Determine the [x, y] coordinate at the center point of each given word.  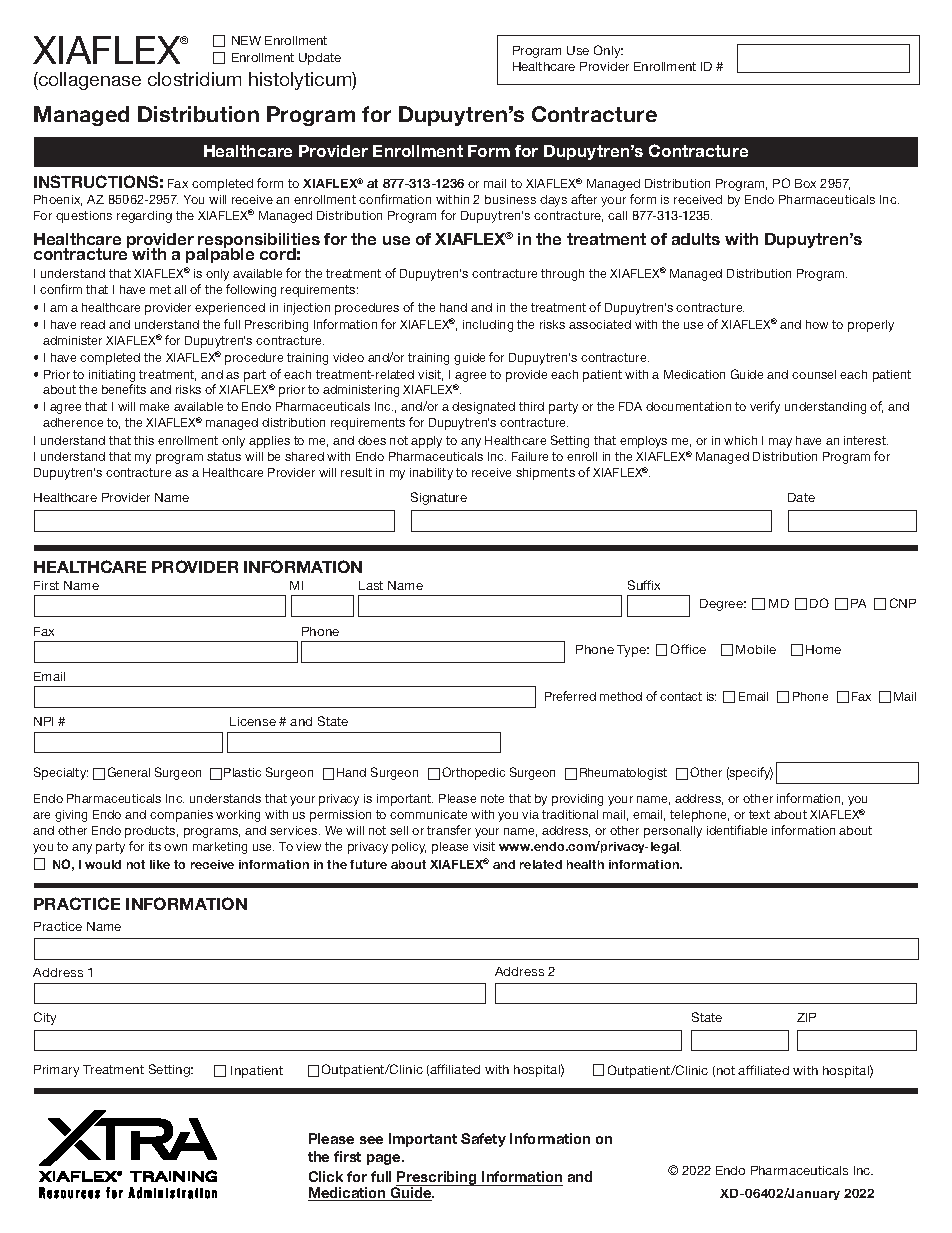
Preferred [570, 696]
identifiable [737, 830]
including [488, 326]
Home [823, 649]
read [93, 324]
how [817, 324]
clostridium [194, 79]
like [160, 864]
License [253, 721]
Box [805, 183]
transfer [449, 830]
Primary [56, 1071]
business [510, 199]
